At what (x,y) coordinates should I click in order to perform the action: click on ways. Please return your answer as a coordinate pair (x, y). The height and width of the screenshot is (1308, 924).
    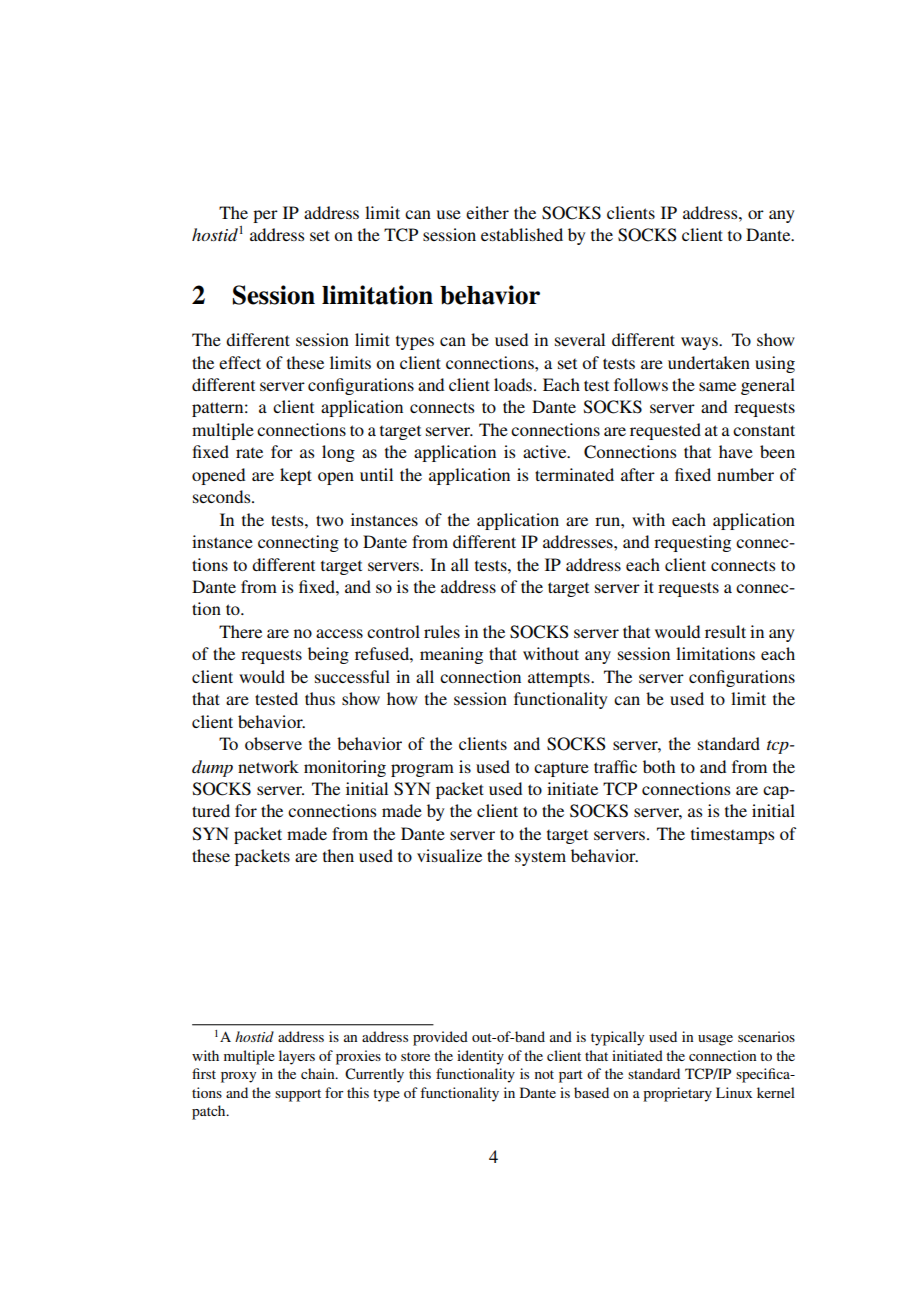
    Looking at the image, I should click on (700, 343).
